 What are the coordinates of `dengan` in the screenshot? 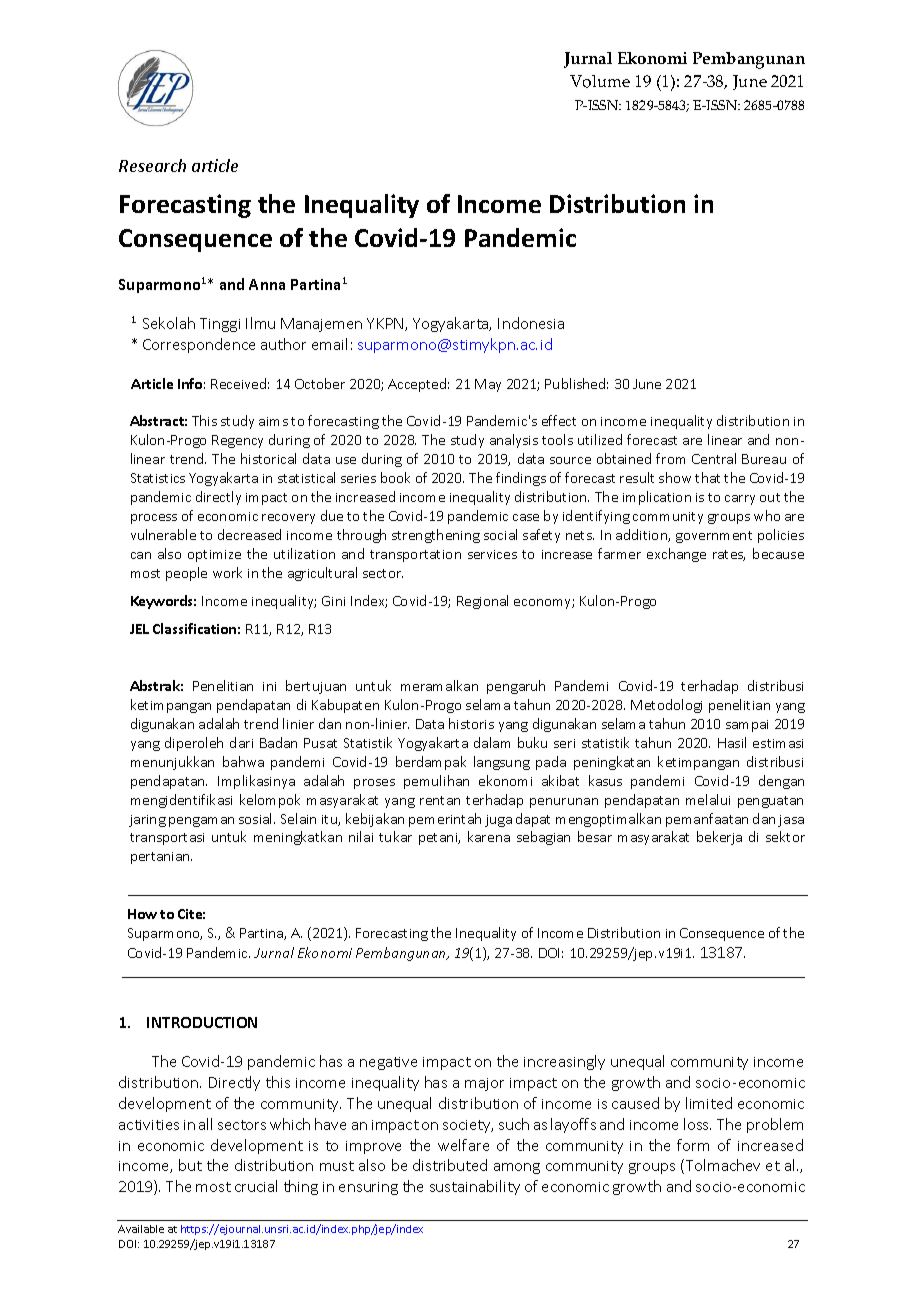 It's located at (781, 782).
